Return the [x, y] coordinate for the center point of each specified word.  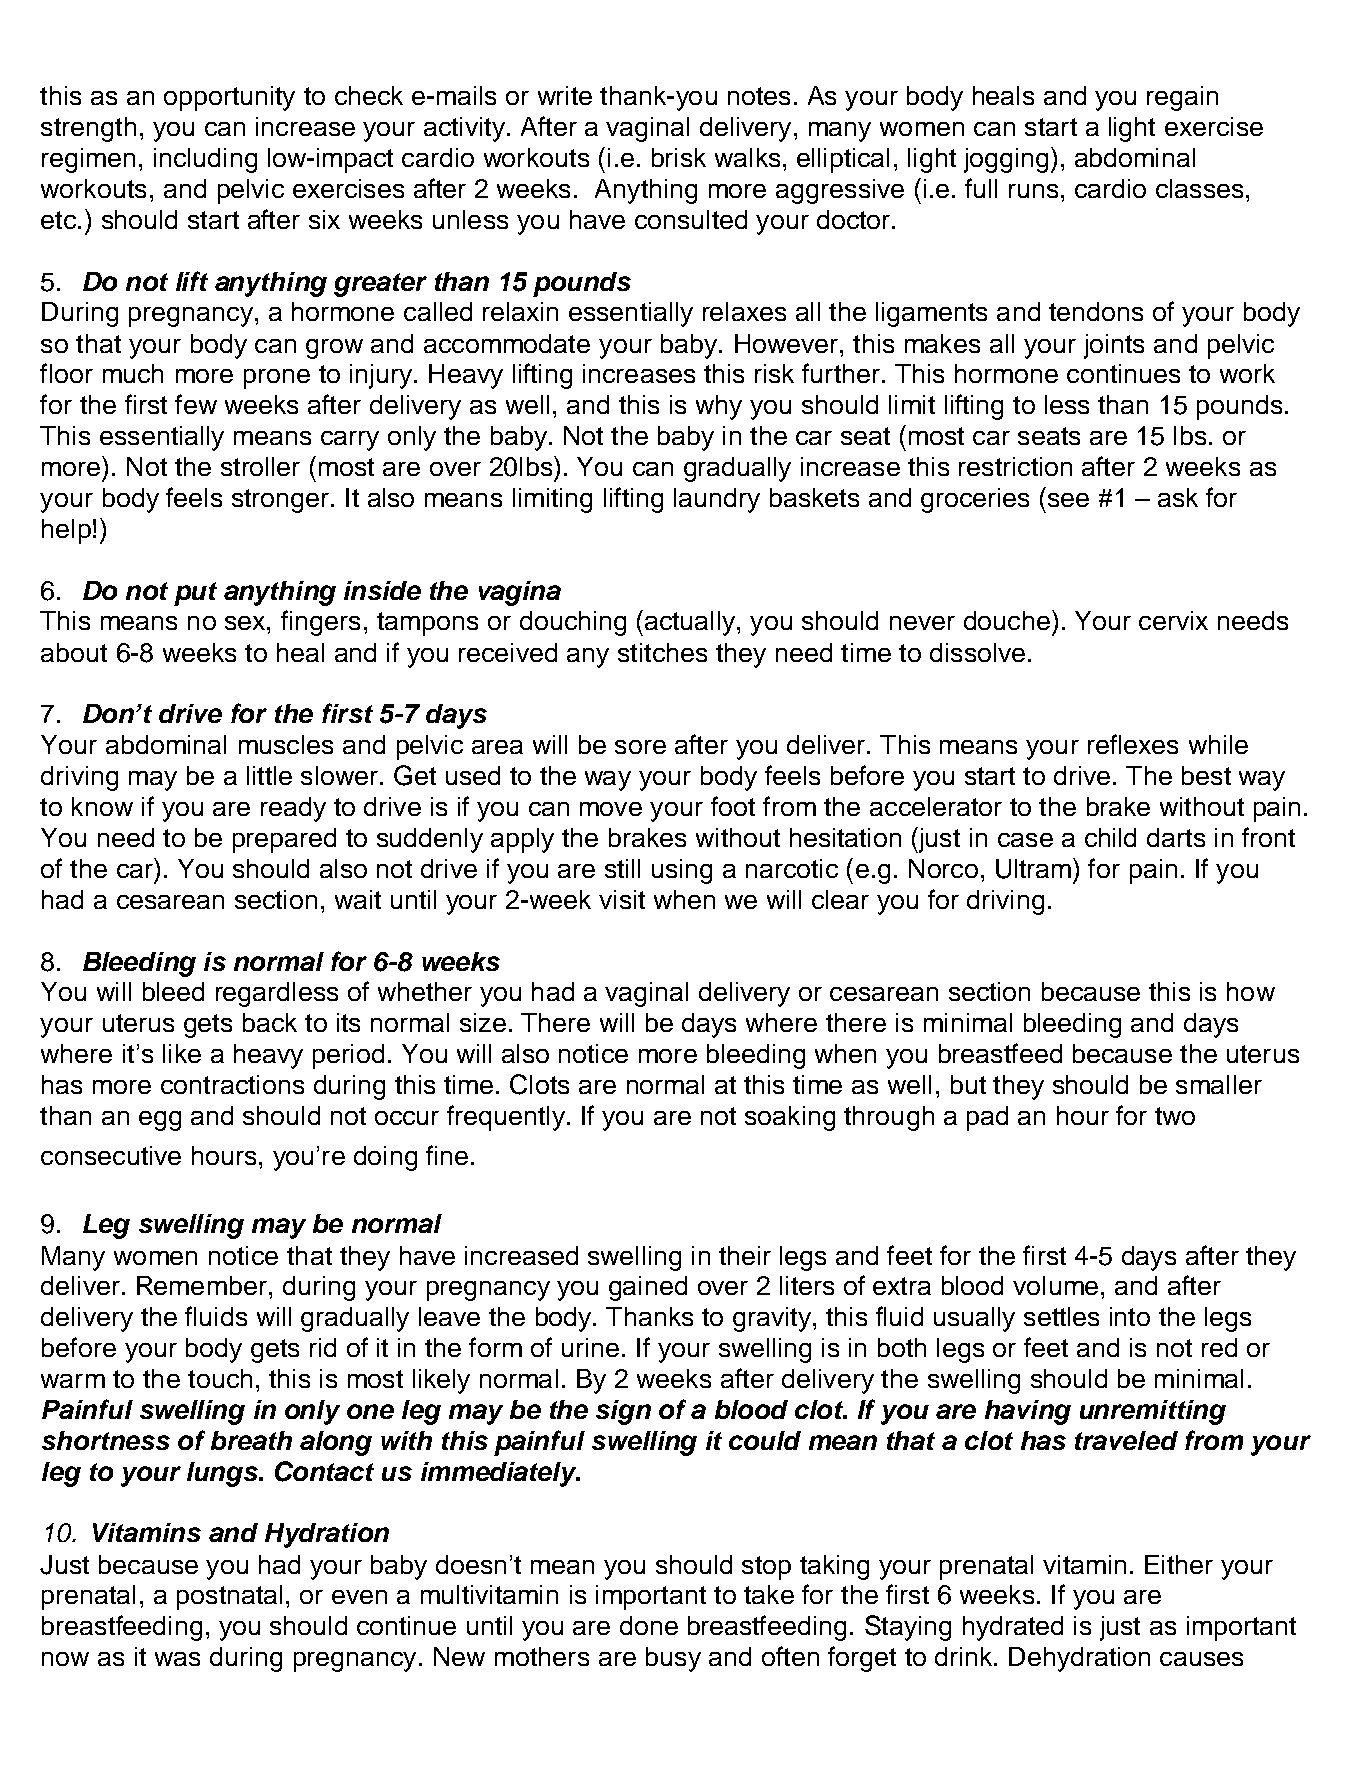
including [205, 160]
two [1175, 1116]
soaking [790, 1118]
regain [1182, 98]
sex [246, 623]
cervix [1173, 620]
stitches [662, 652]
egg [160, 1121]
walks [747, 157]
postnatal [229, 1597]
